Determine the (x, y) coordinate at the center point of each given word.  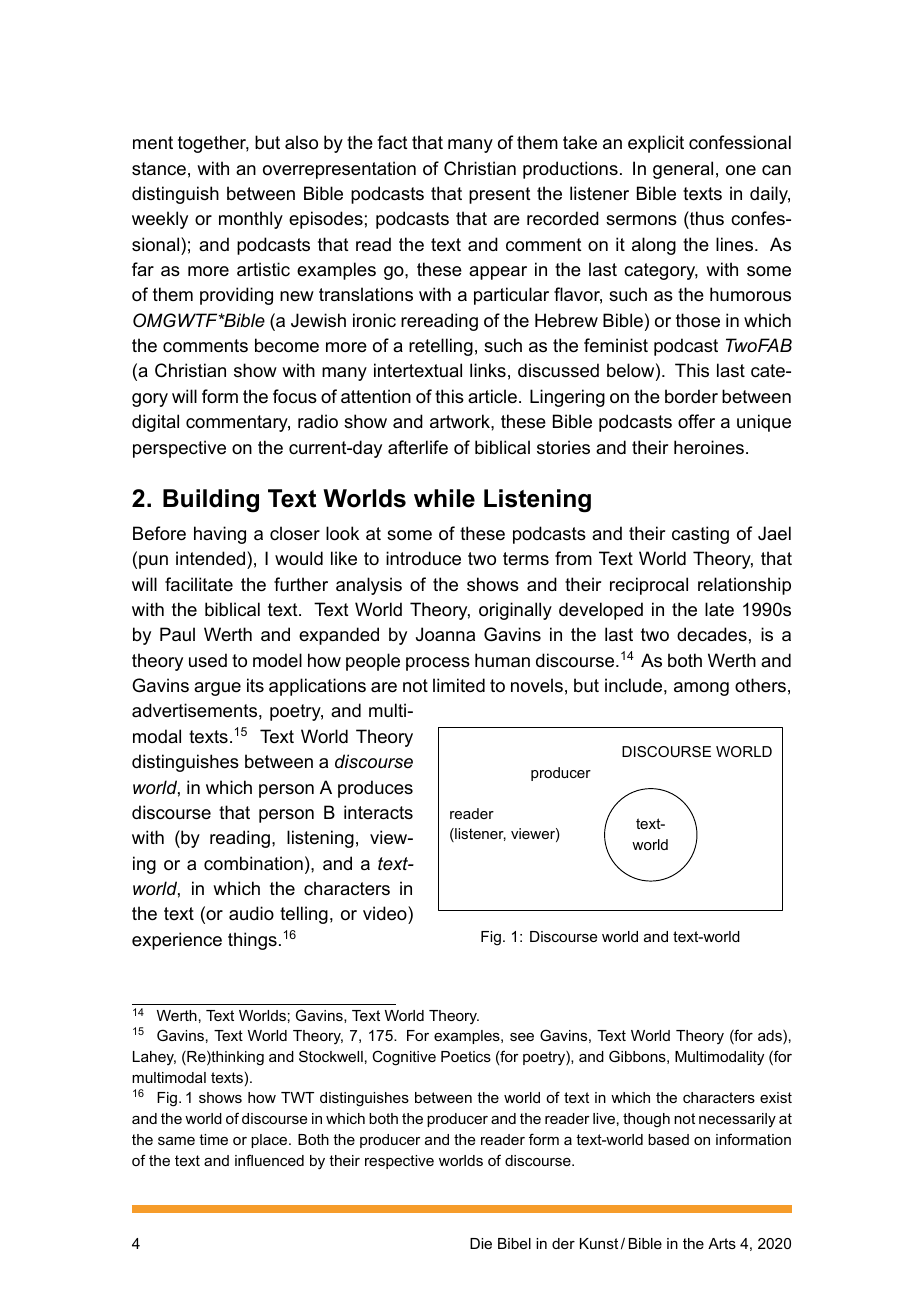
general (683, 170)
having (220, 535)
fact (392, 142)
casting (700, 535)
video (386, 913)
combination (253, 863)
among (701, 689)
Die (481, 1243)
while (444, 498)
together (213, 144)
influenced (269, 1160)
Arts (722, 1243)
